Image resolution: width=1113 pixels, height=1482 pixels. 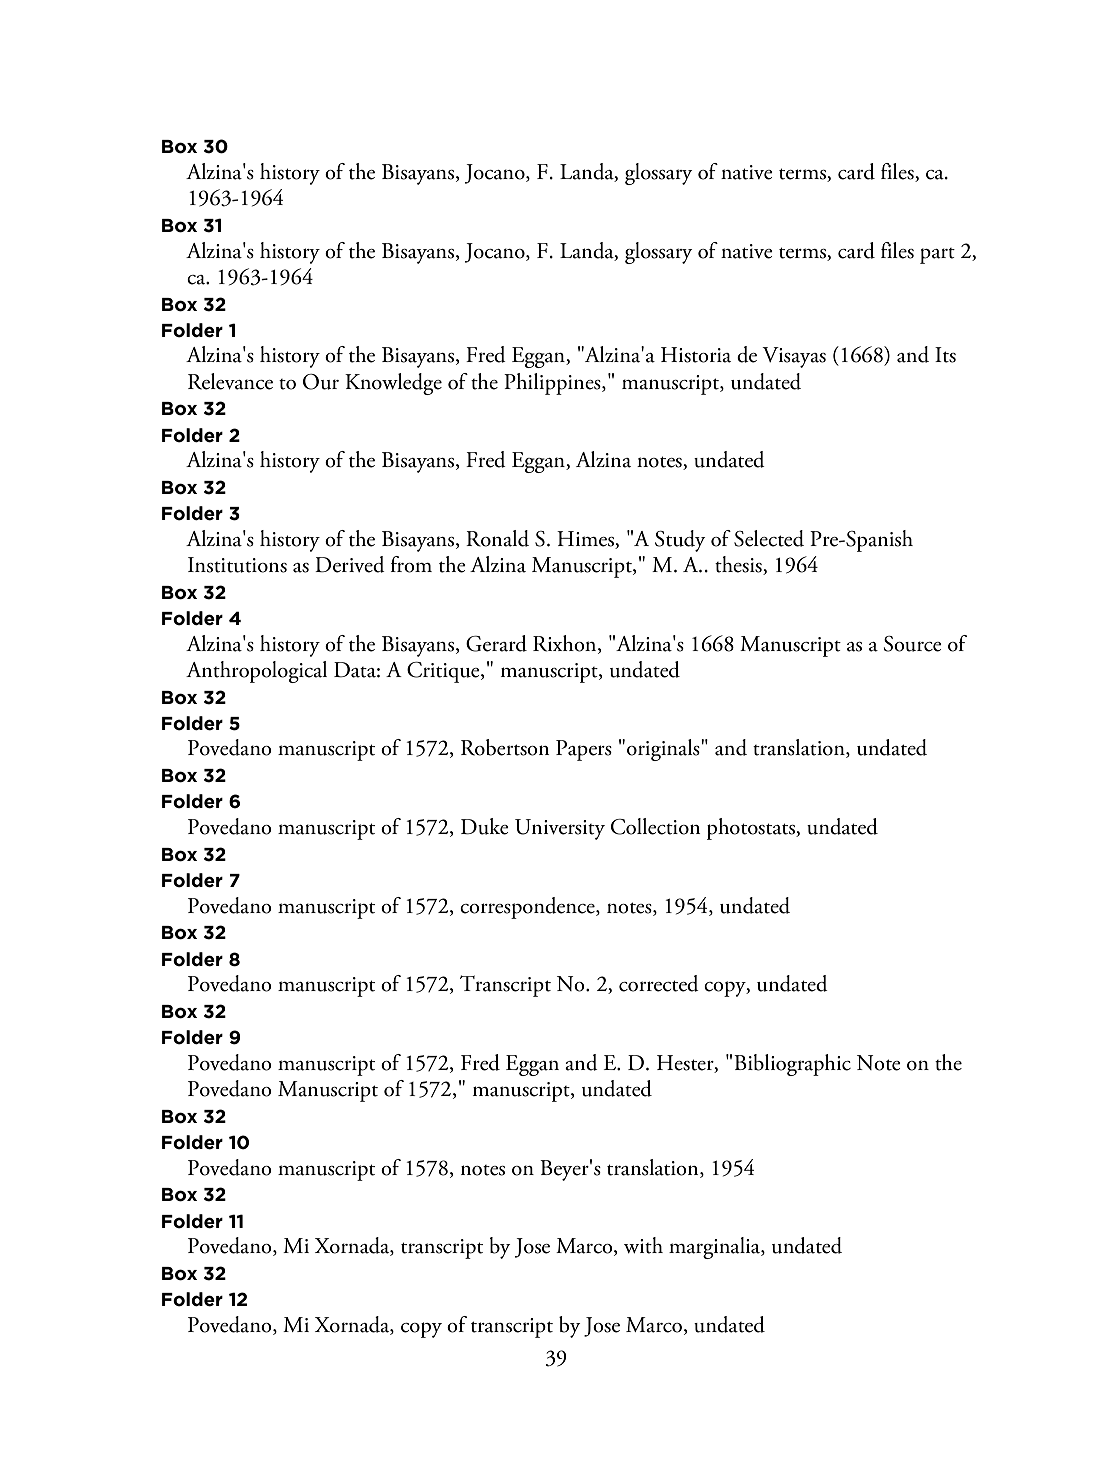 I want to click on Knowledge, so click(x=393, y=384).
